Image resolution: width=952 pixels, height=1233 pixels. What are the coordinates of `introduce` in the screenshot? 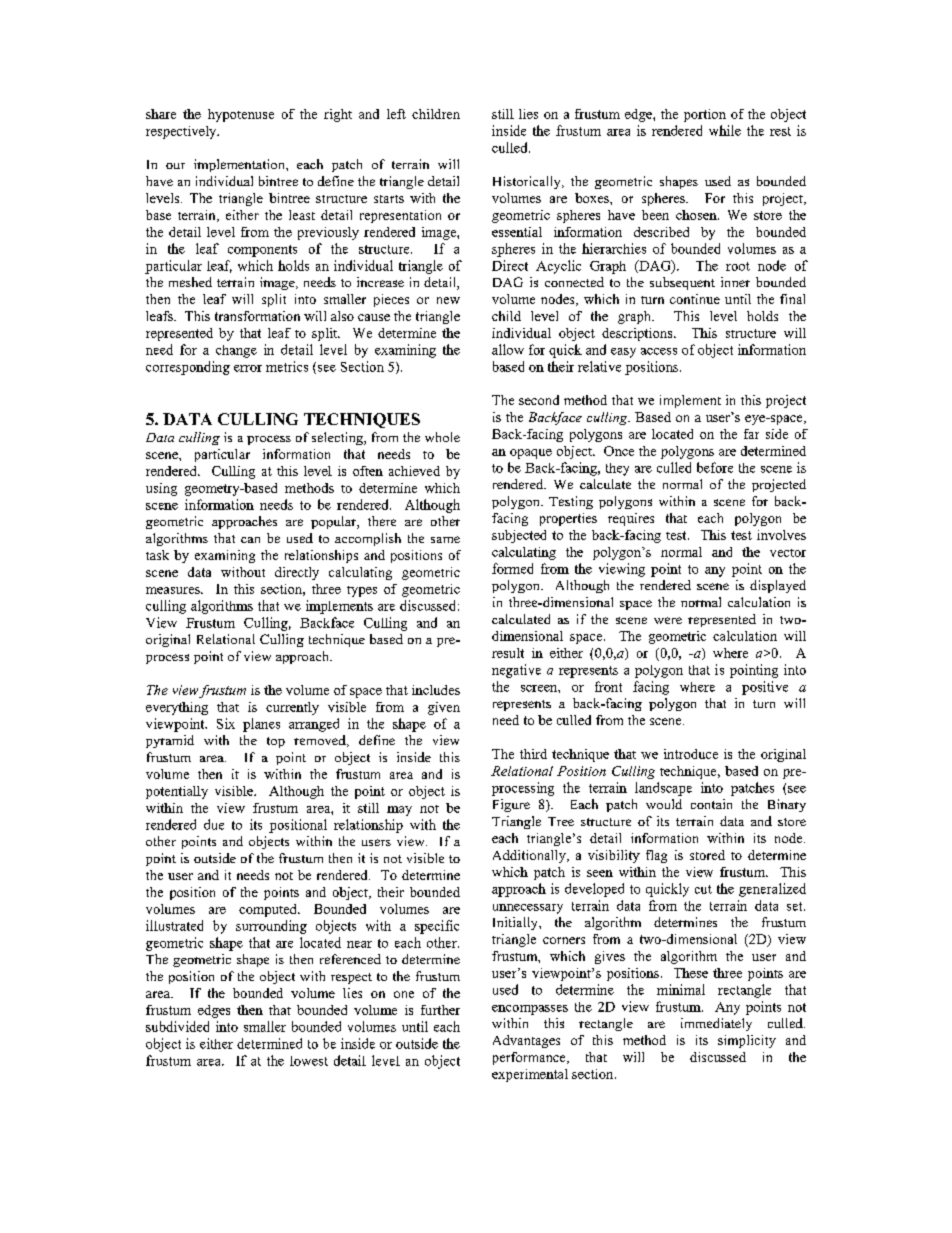 It's located at (691, 754).
